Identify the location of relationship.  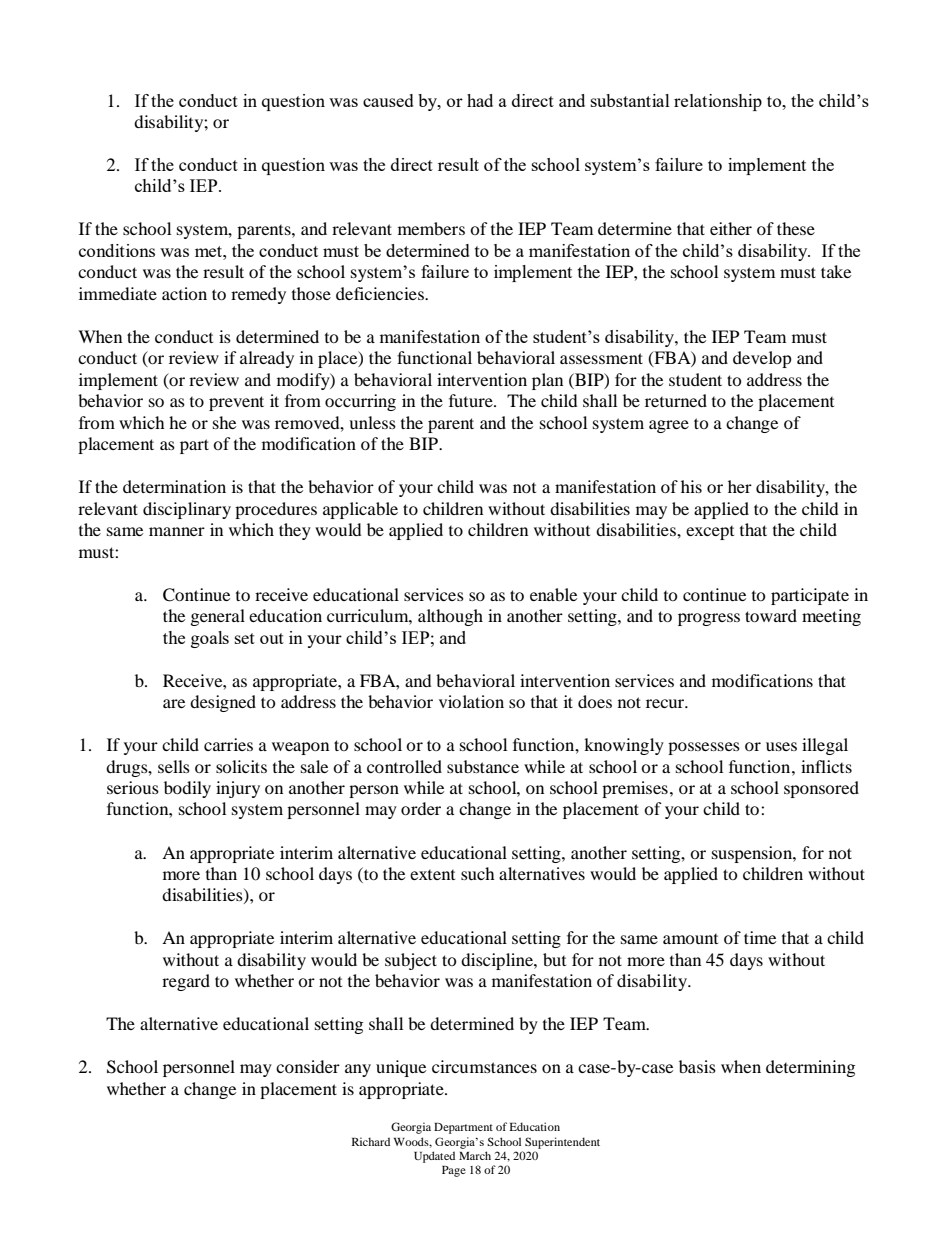
(718, 102).
